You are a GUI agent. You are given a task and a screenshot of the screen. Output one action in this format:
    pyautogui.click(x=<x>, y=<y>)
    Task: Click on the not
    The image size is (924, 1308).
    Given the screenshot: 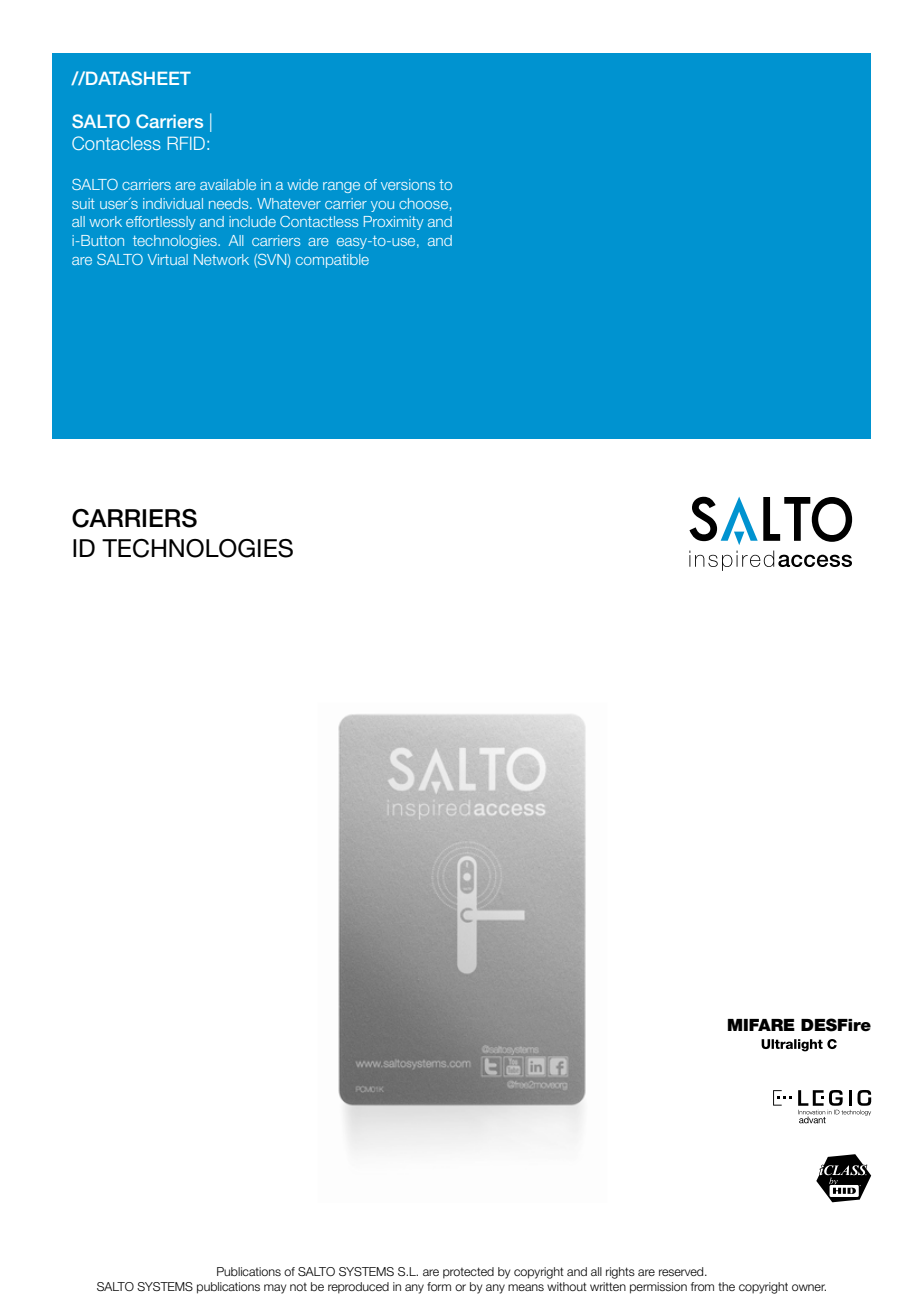 What is the action you would take?
    pyautogui.click(x=298, y=1287)
